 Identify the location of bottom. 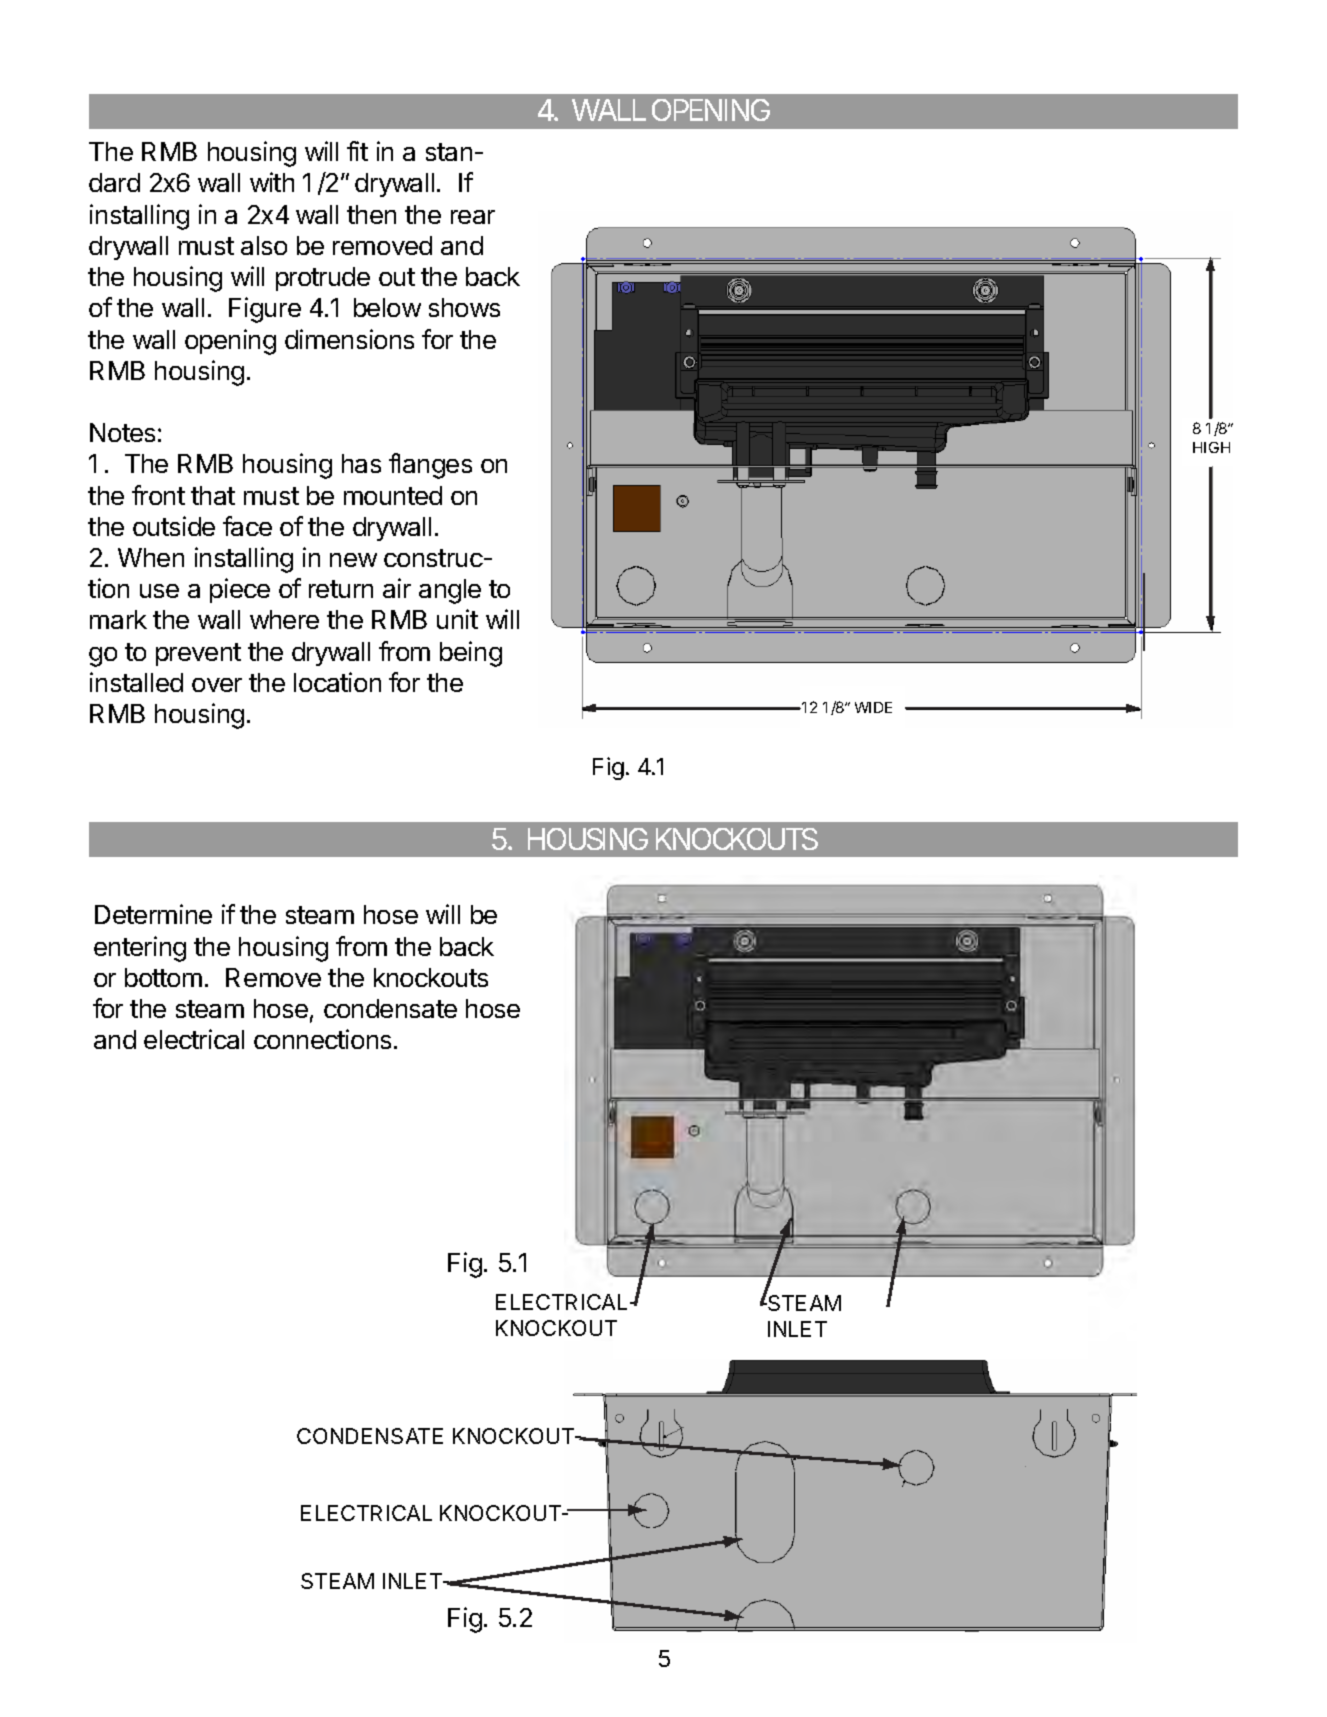
(163, 977).
